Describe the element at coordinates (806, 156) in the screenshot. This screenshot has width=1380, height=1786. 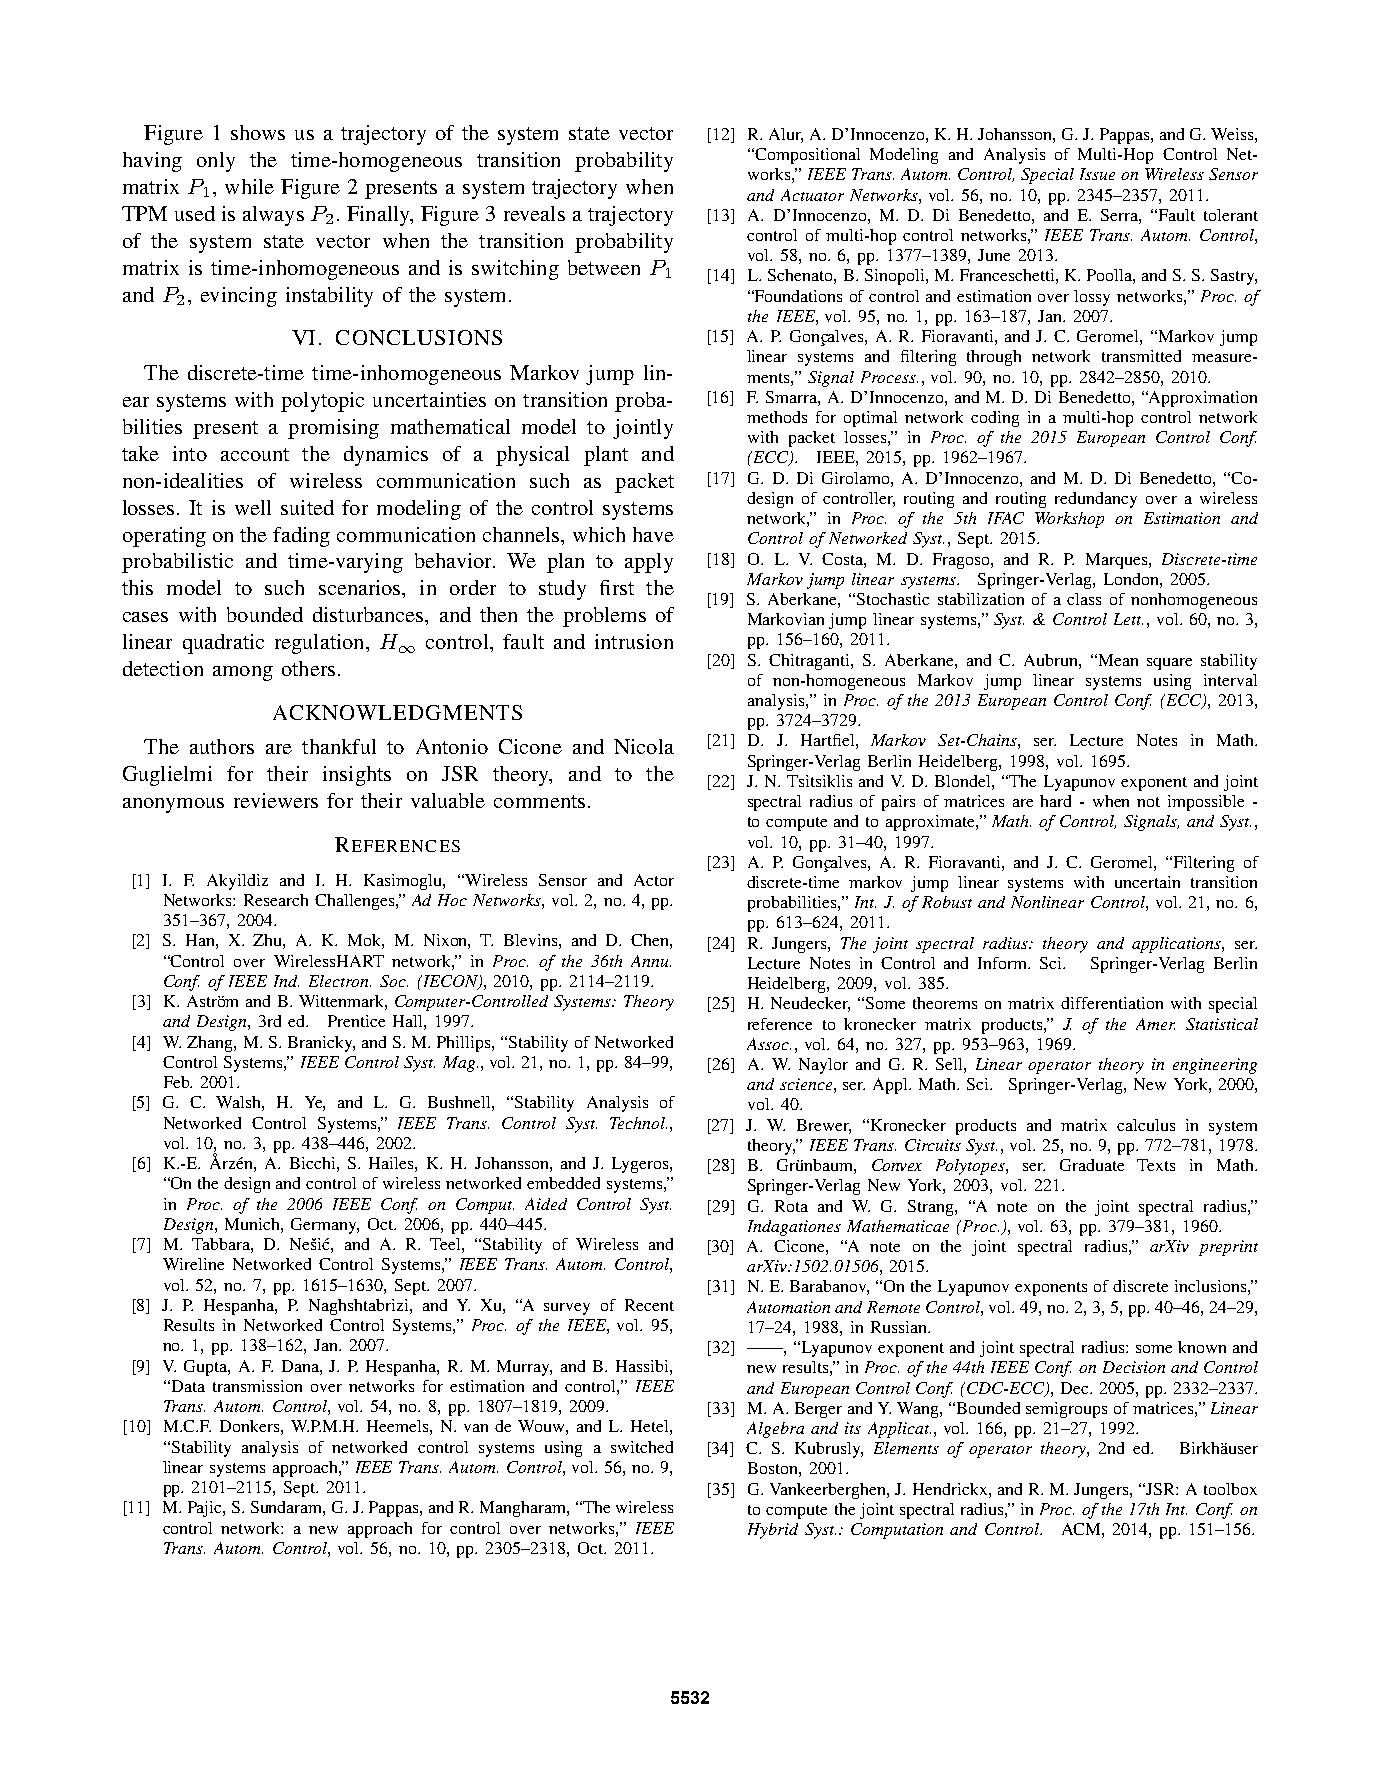
I see `Compositional` at that location.
